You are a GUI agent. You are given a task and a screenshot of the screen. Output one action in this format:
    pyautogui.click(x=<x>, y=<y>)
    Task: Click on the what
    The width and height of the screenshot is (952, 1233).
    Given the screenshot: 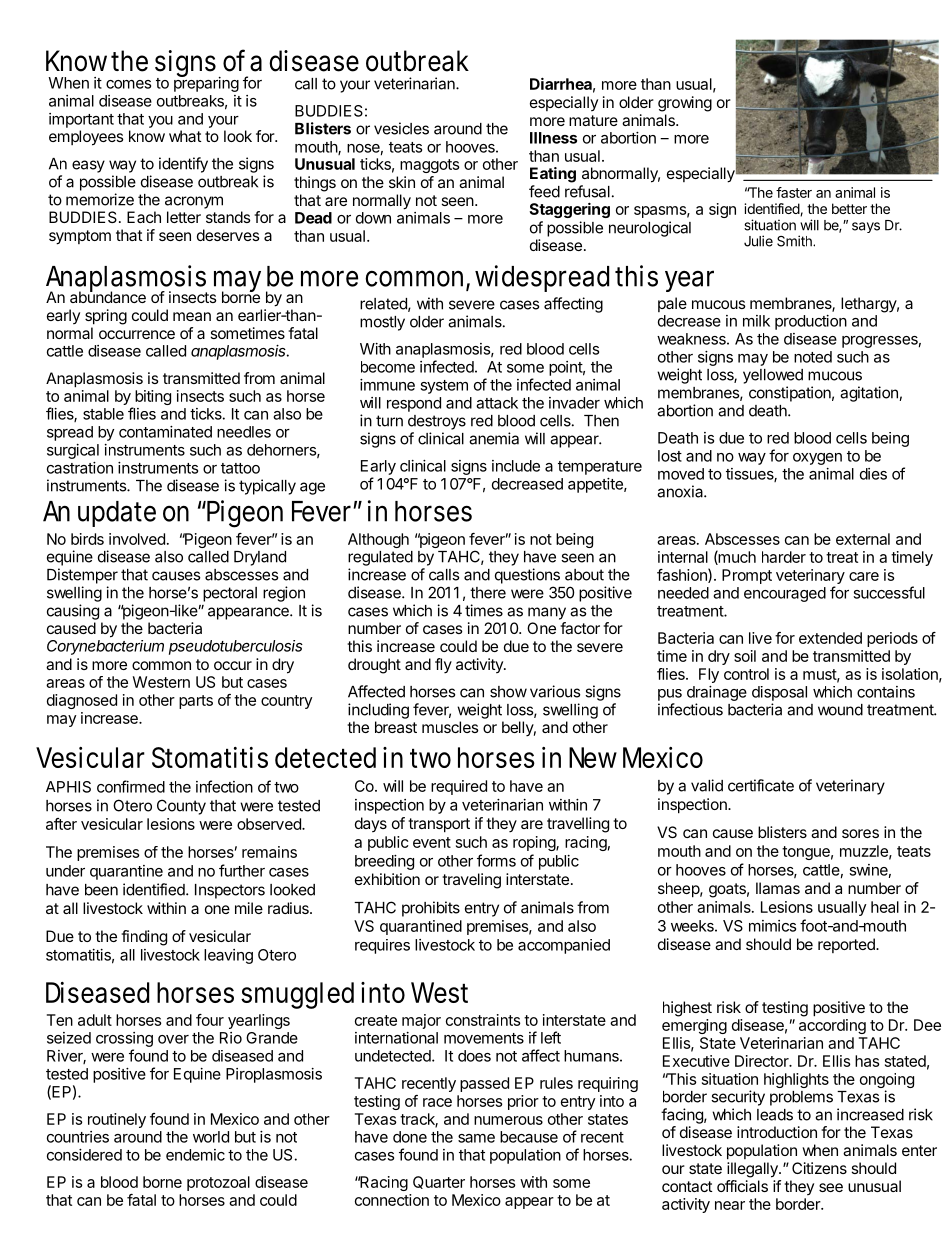 What is the action you would take?
    pyautogui.click(x=185, y=136)
